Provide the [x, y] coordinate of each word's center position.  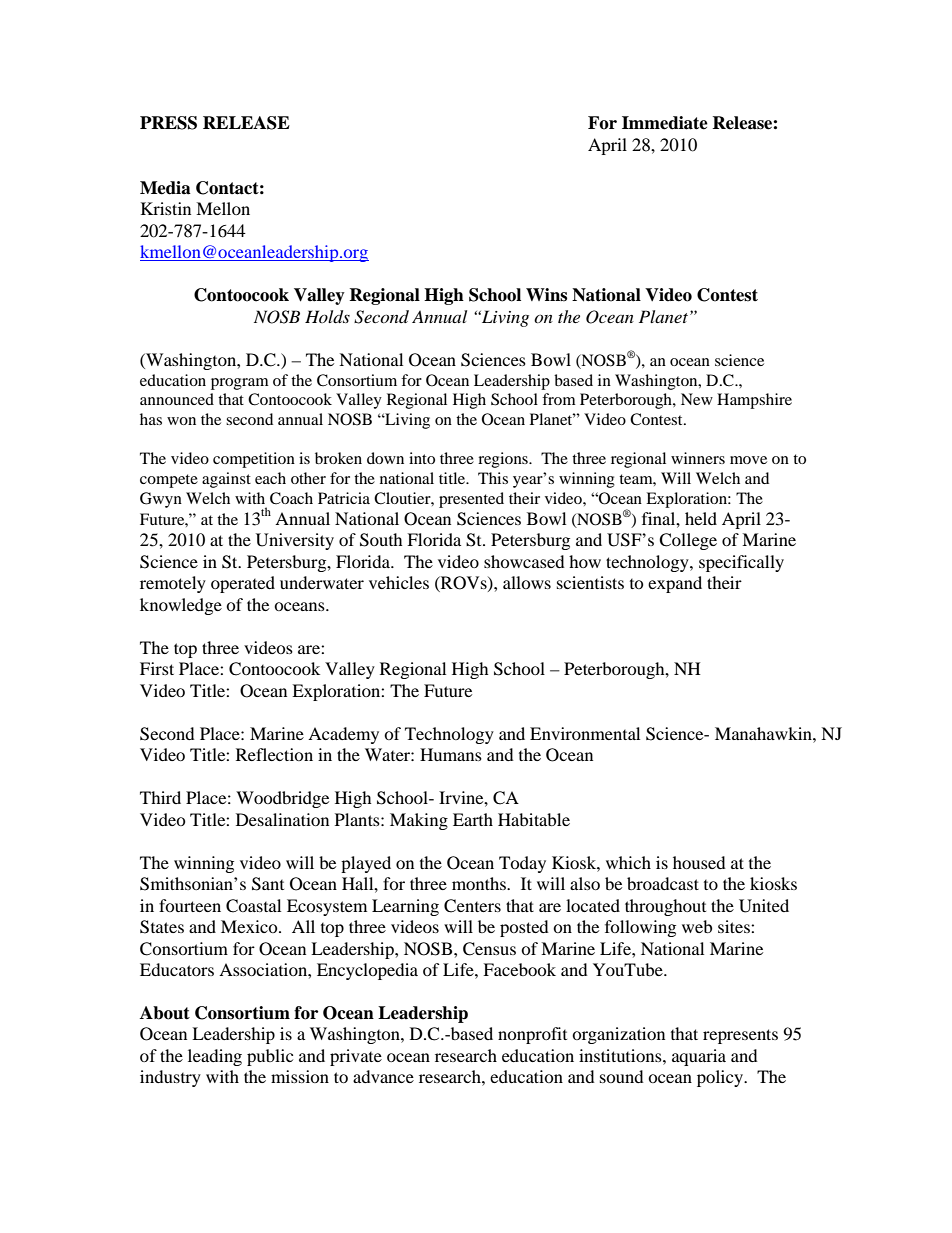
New [697, 399]
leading [215, 1057]
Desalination [282, 819]
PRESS [168, 123]
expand [675, 584]
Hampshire [754, 401]
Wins [546, 295]
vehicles [399, 582]
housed [699, 862]
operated [243, 584]
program [240, 384]
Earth [473, 819]
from [559, 399]
